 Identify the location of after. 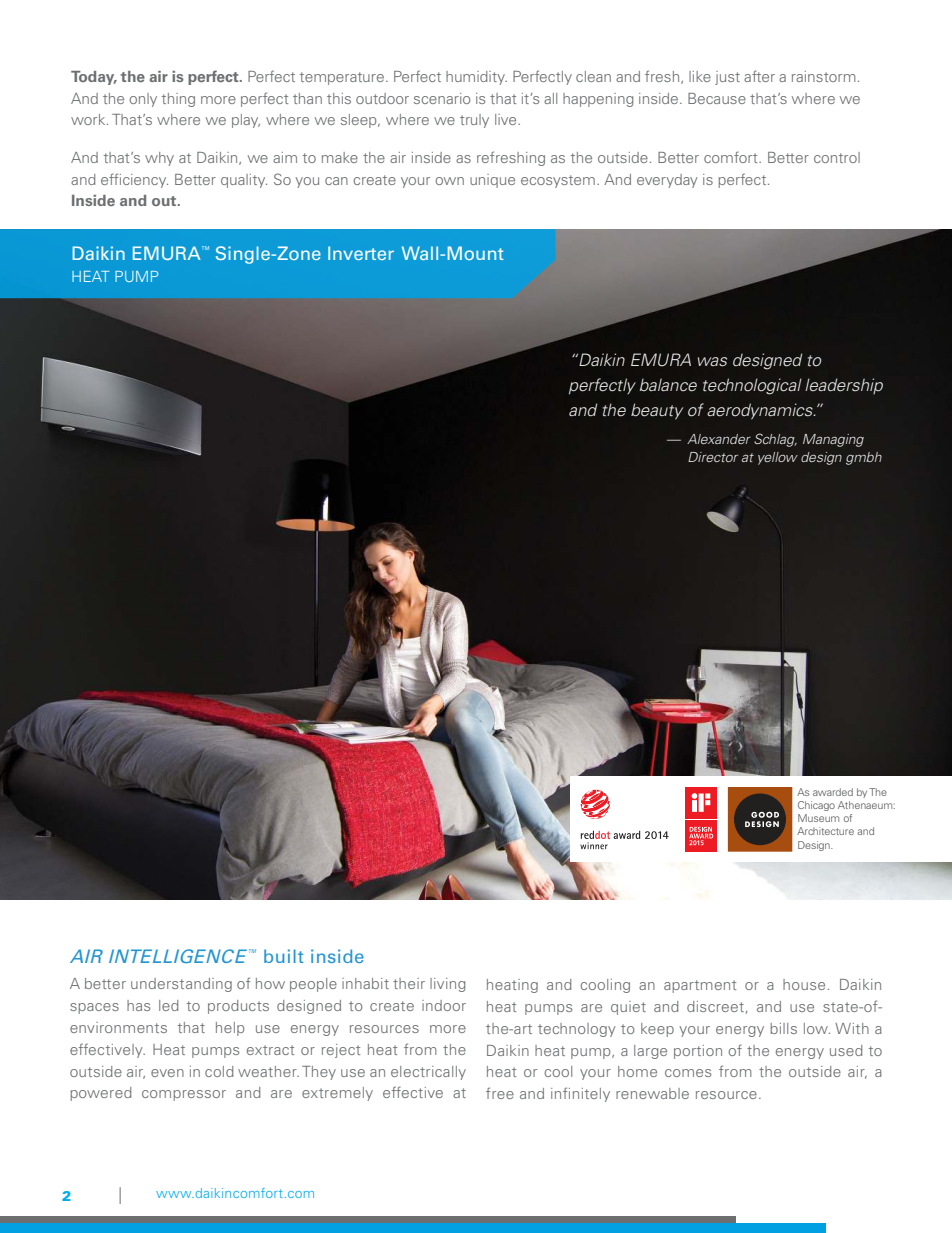
(759, 76).
